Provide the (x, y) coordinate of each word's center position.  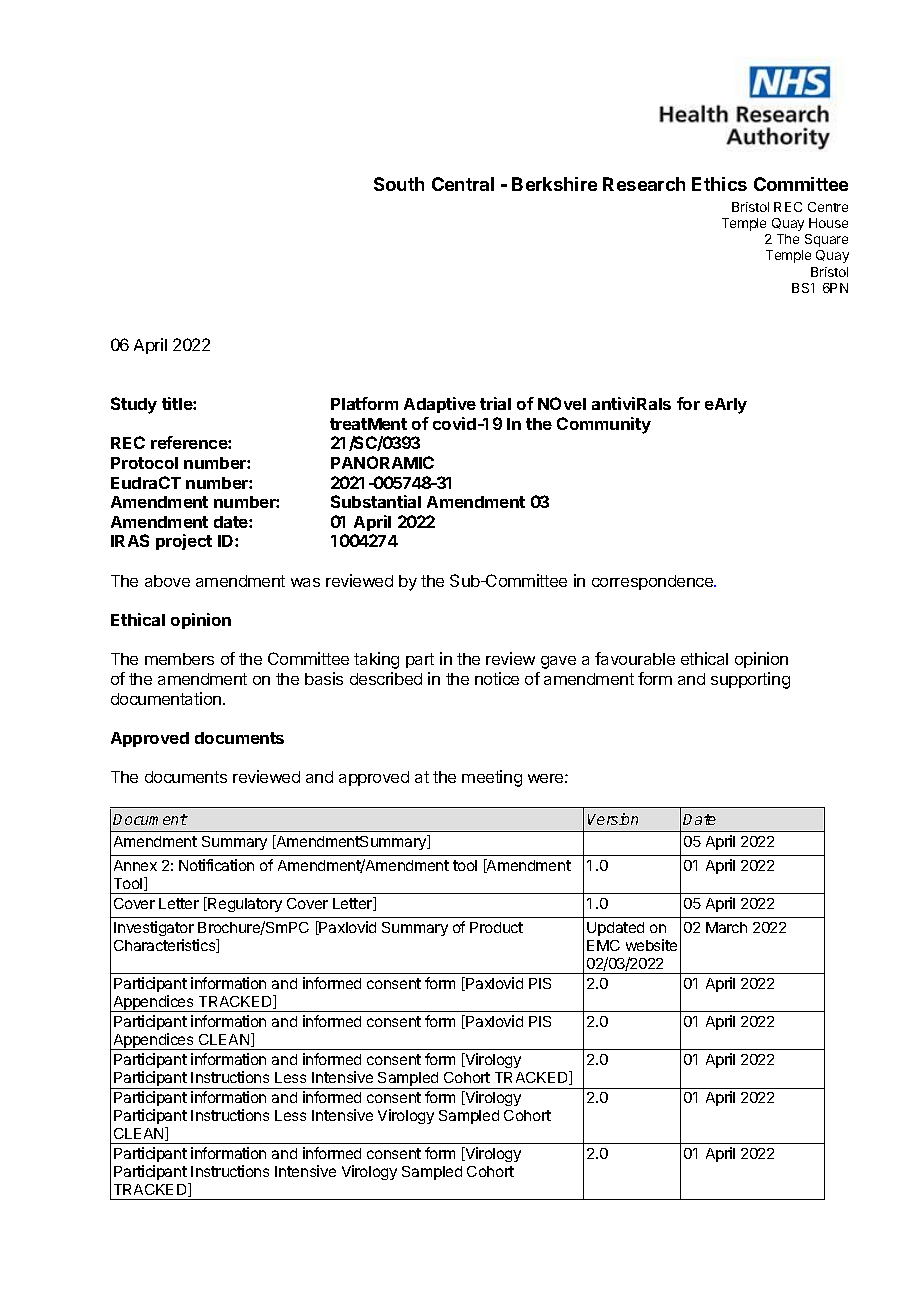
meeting (492, 778)
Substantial (376, 501)
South (399, 184)
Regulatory (244, 904)
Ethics (719, 184)
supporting (750, 680)
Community (604, 425)
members (179, 659)
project (184, 542)
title (178, 403)
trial (495, 403)
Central (463, 184)
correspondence (653, 582)
